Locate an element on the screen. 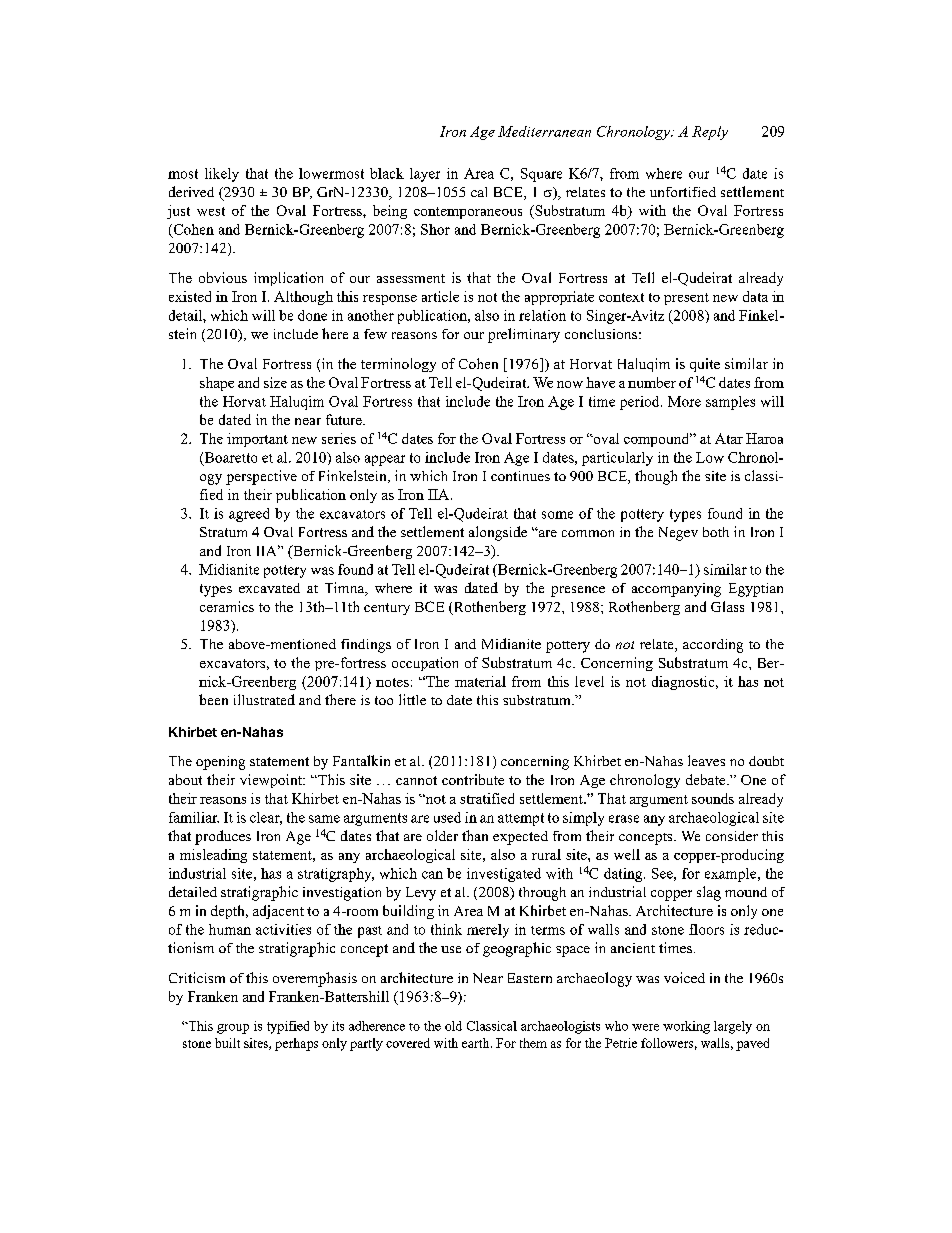 The width and height of the screenshot is (952, 1233). layer is located at coordinates (425, 175).
